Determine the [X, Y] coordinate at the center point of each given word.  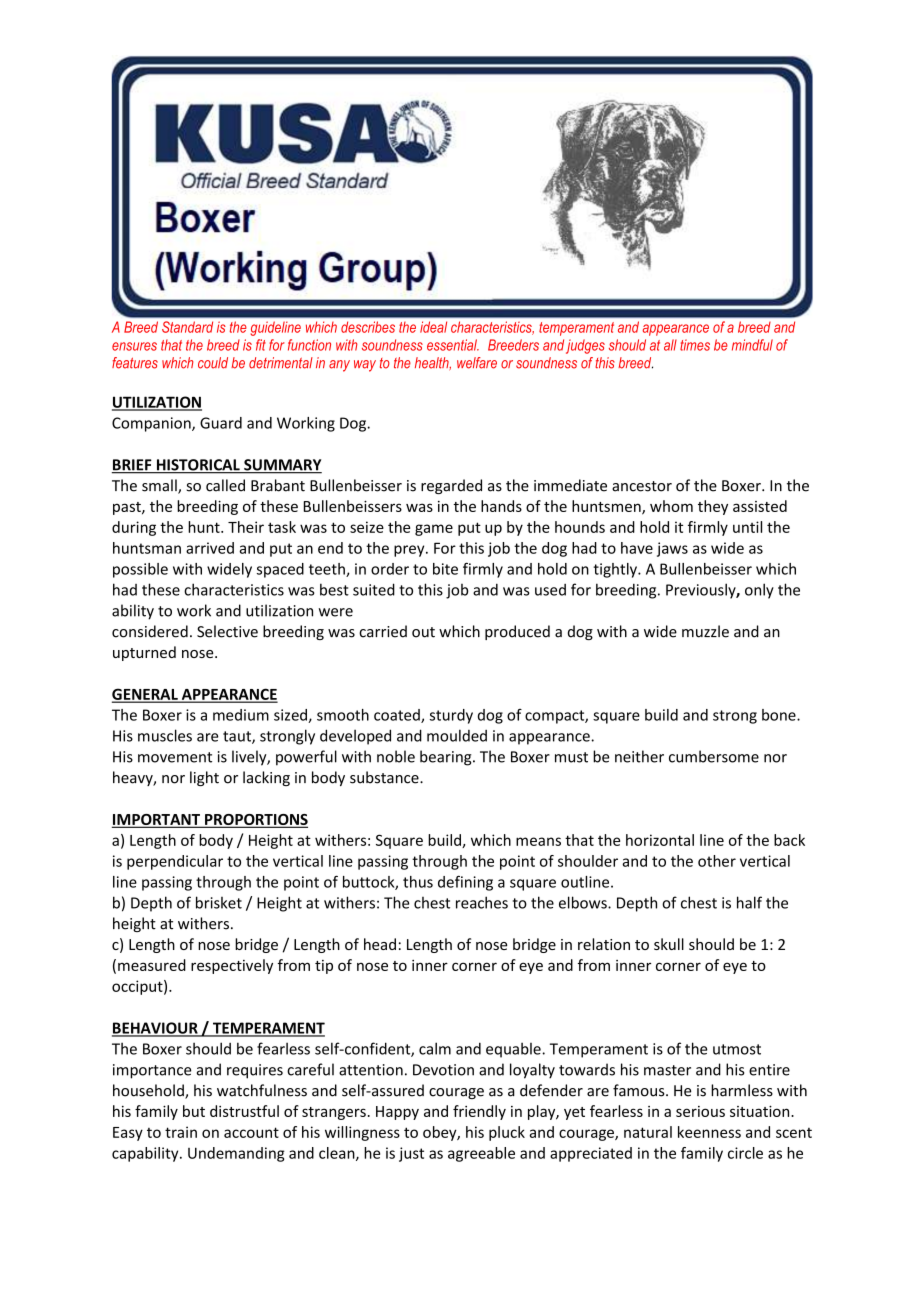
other [717, 861]
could [213, 363]
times [695, 345]
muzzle [705, 631]
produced [517, 632]
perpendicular [175, 862]
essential [453, 345]
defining [465, 883]
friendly [479, 1112]
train [181, 1132]
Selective [227, 631]
